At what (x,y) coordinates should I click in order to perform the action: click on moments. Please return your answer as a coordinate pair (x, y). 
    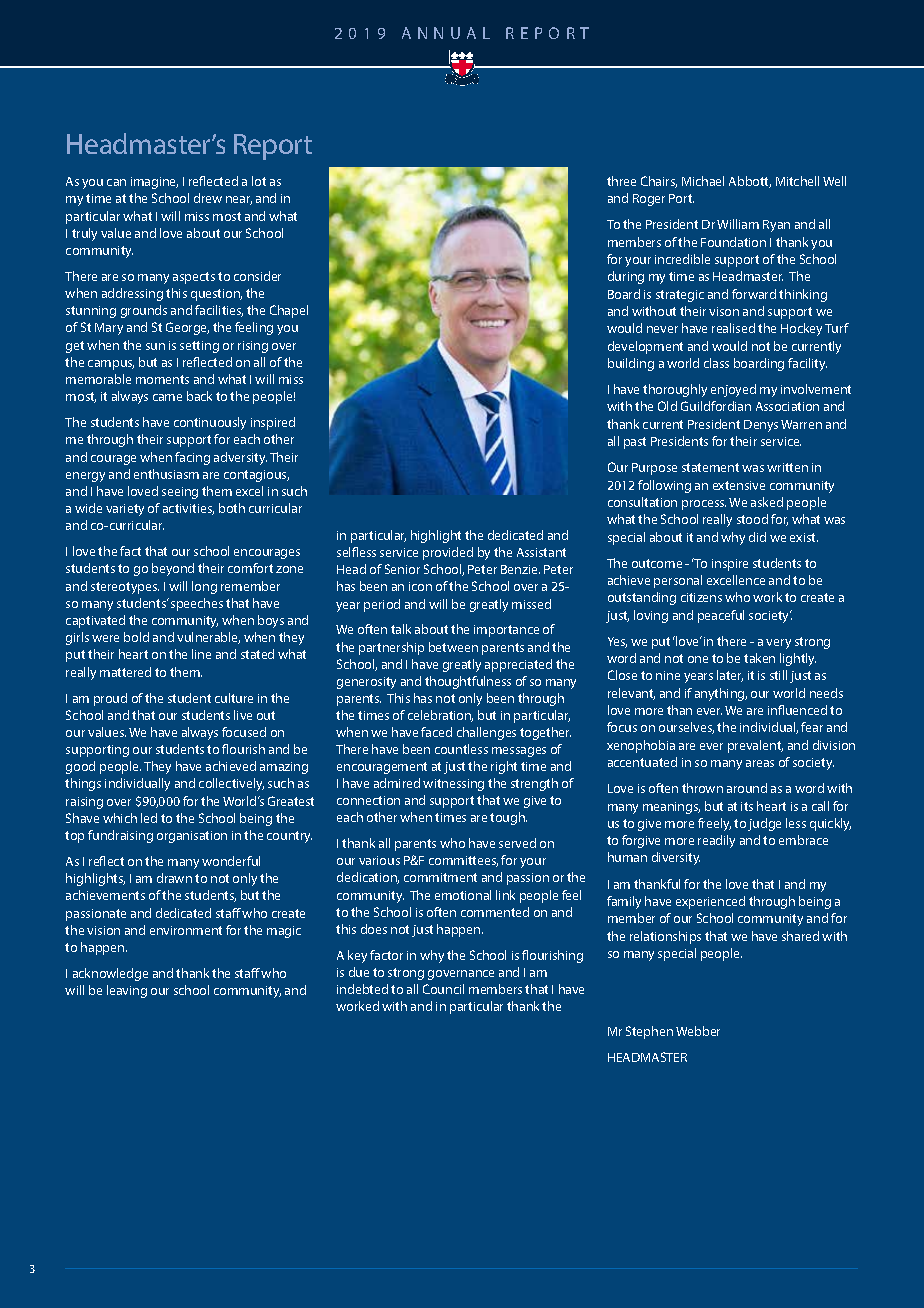
    Looking at the image, I should click on (162, 379).
